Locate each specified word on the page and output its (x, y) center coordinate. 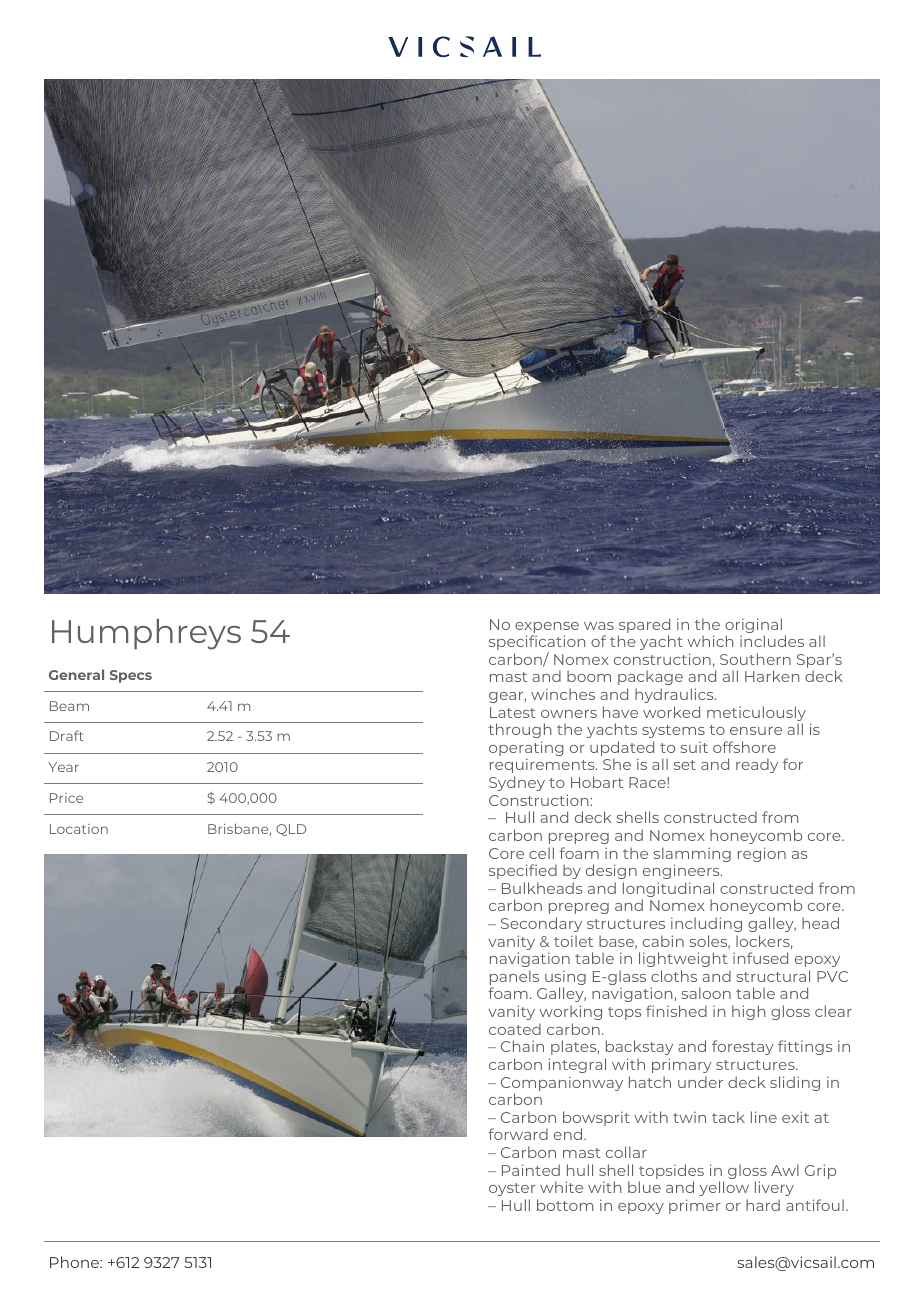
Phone (75, 1262)
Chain (522, 1046)
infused (760, 958)
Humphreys (146, 634)
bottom (565, 1205)
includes (772, 641)
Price (66, 798)
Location (79, 829)
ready (757, 765)
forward (518, 1134)
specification (537, 644)
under (700, 1082)
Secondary (541, 924)
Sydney (517, 783)
